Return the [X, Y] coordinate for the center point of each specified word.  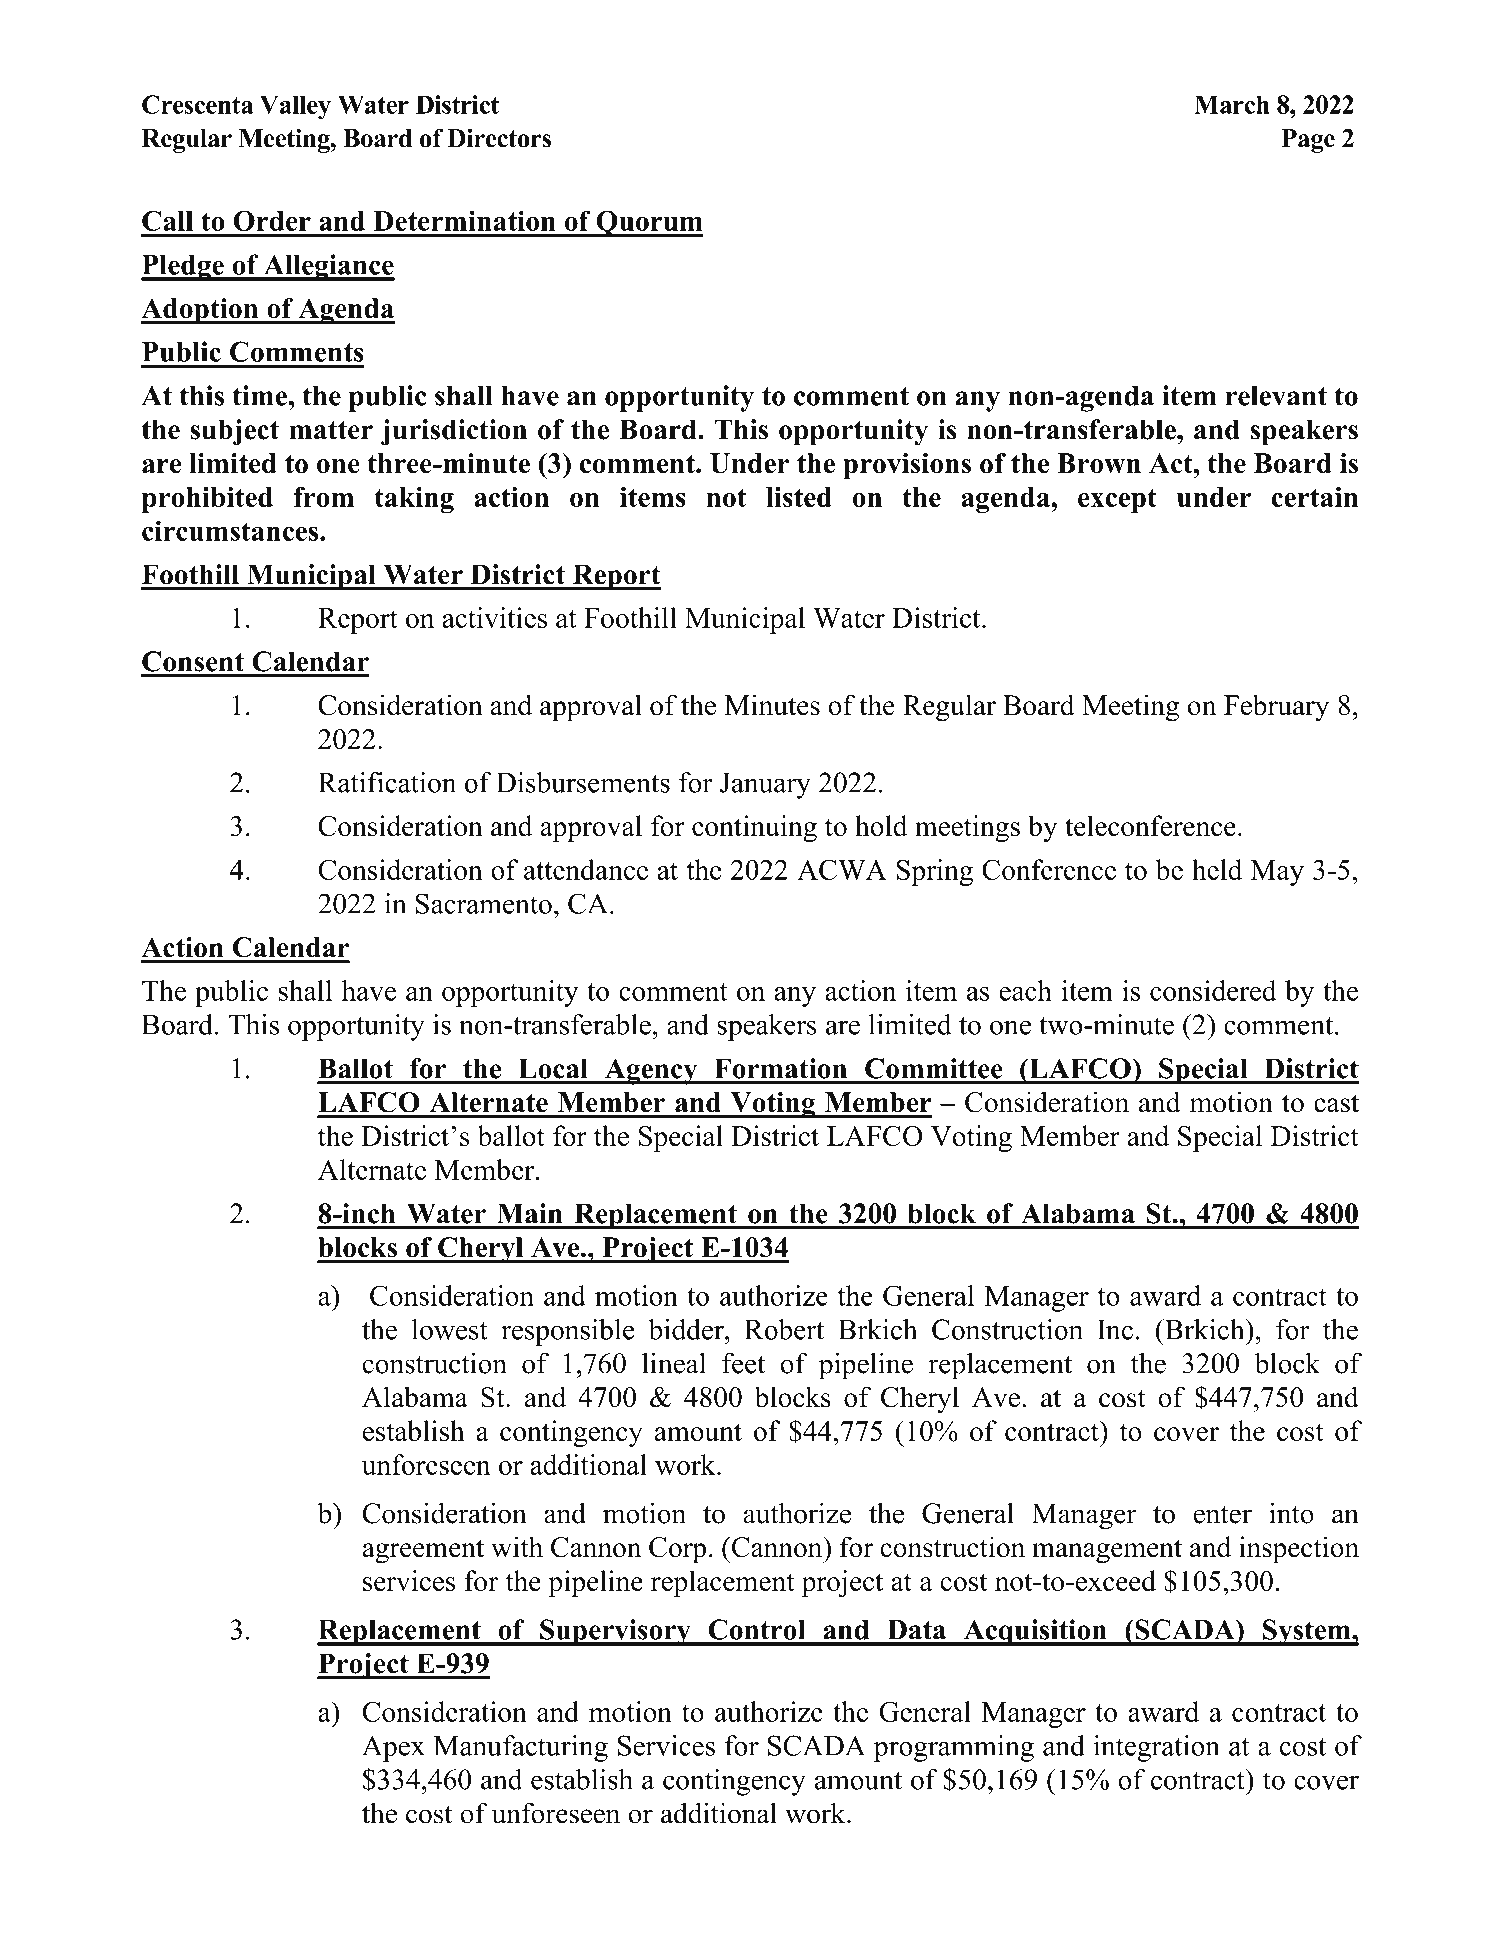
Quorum [649, 223]
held [1217, 869]
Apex [393, 1748]
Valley [295, 107]
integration [1156, 1748]
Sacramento [484, 903]
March [1232, 104]
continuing [754, 828]
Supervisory [615, 1632]
